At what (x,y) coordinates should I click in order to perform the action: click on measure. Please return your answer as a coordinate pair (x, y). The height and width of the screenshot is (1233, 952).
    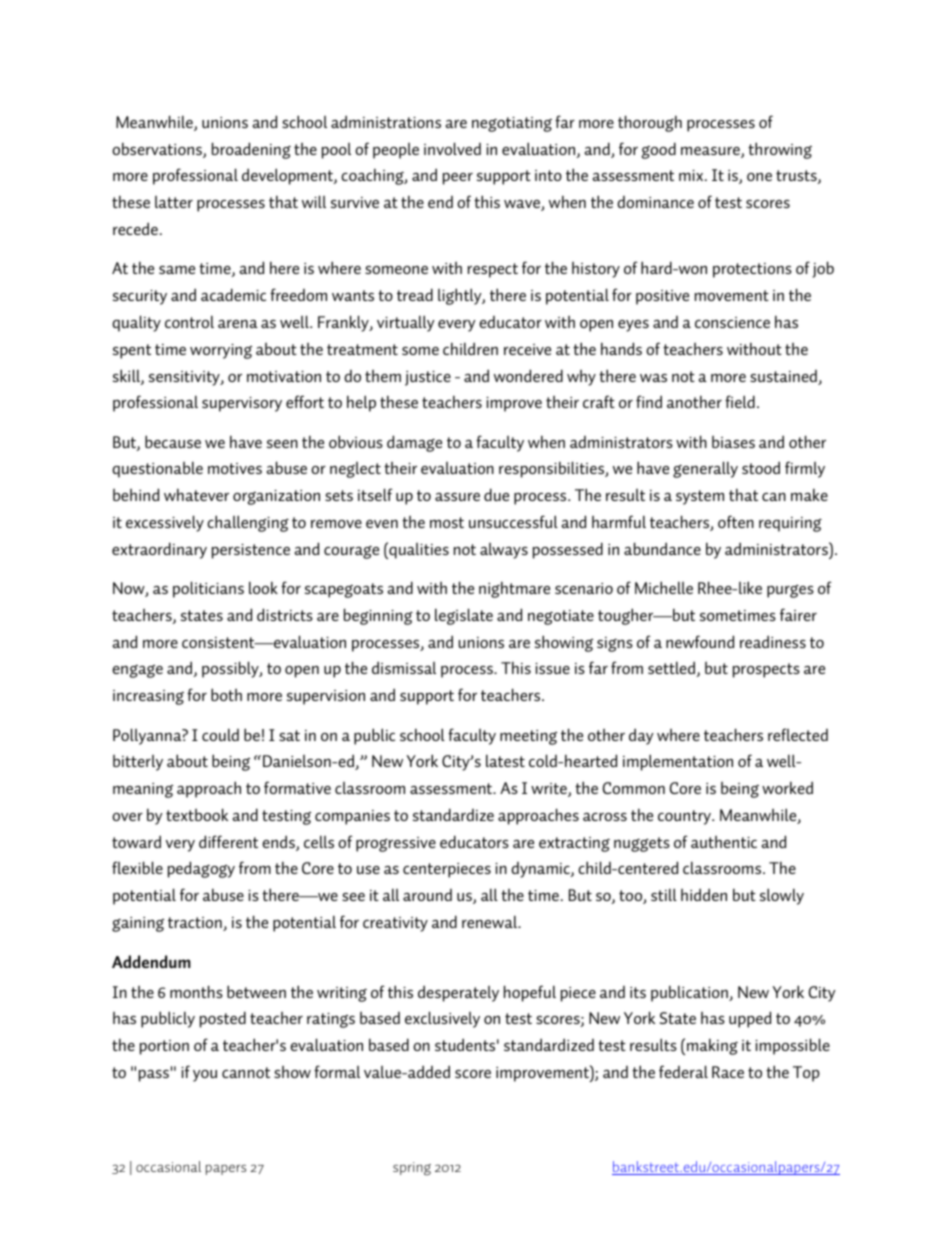
    Looking at the image, I should click on (711, 152).
